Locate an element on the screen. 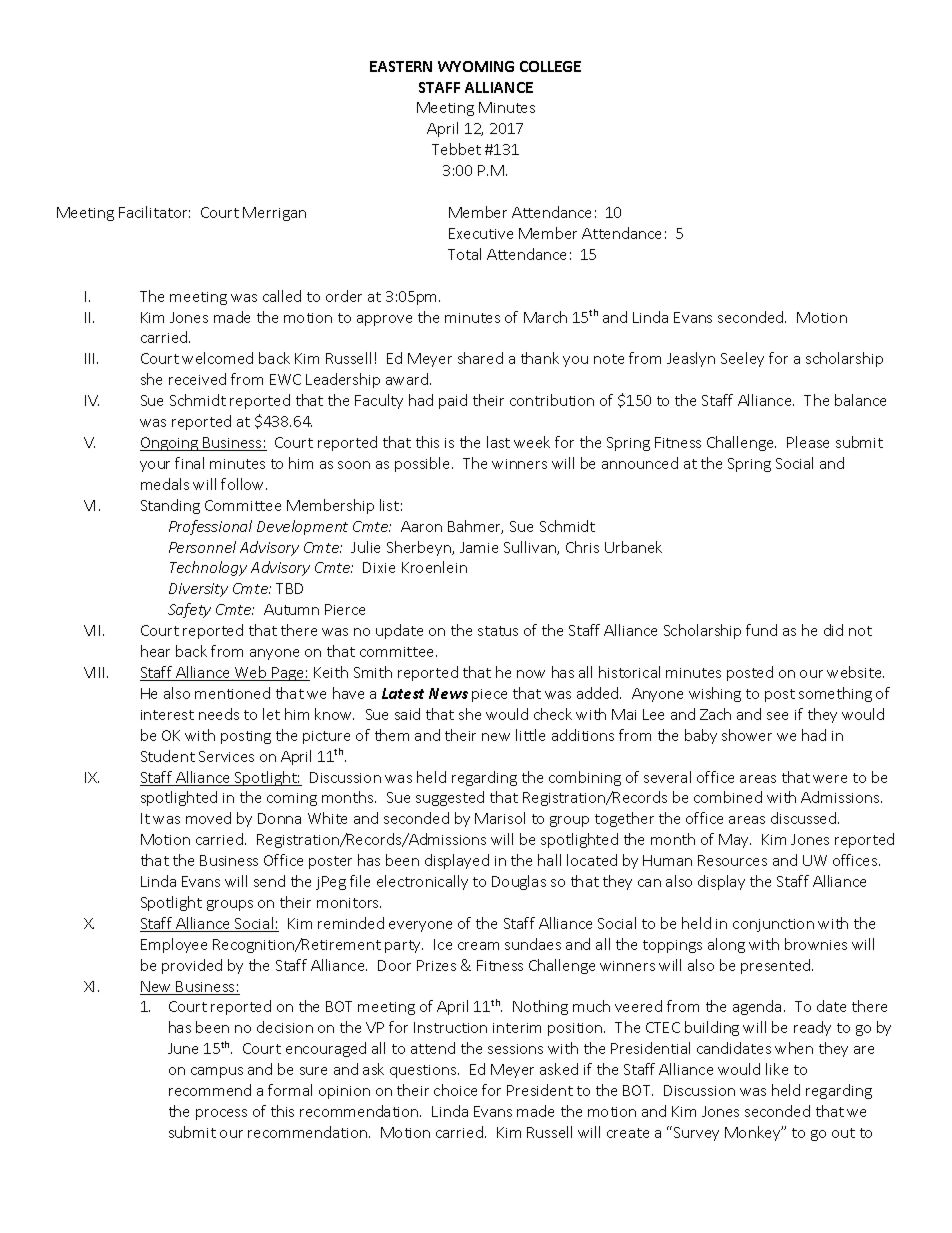  Student is located at coordinates (168, 756).
